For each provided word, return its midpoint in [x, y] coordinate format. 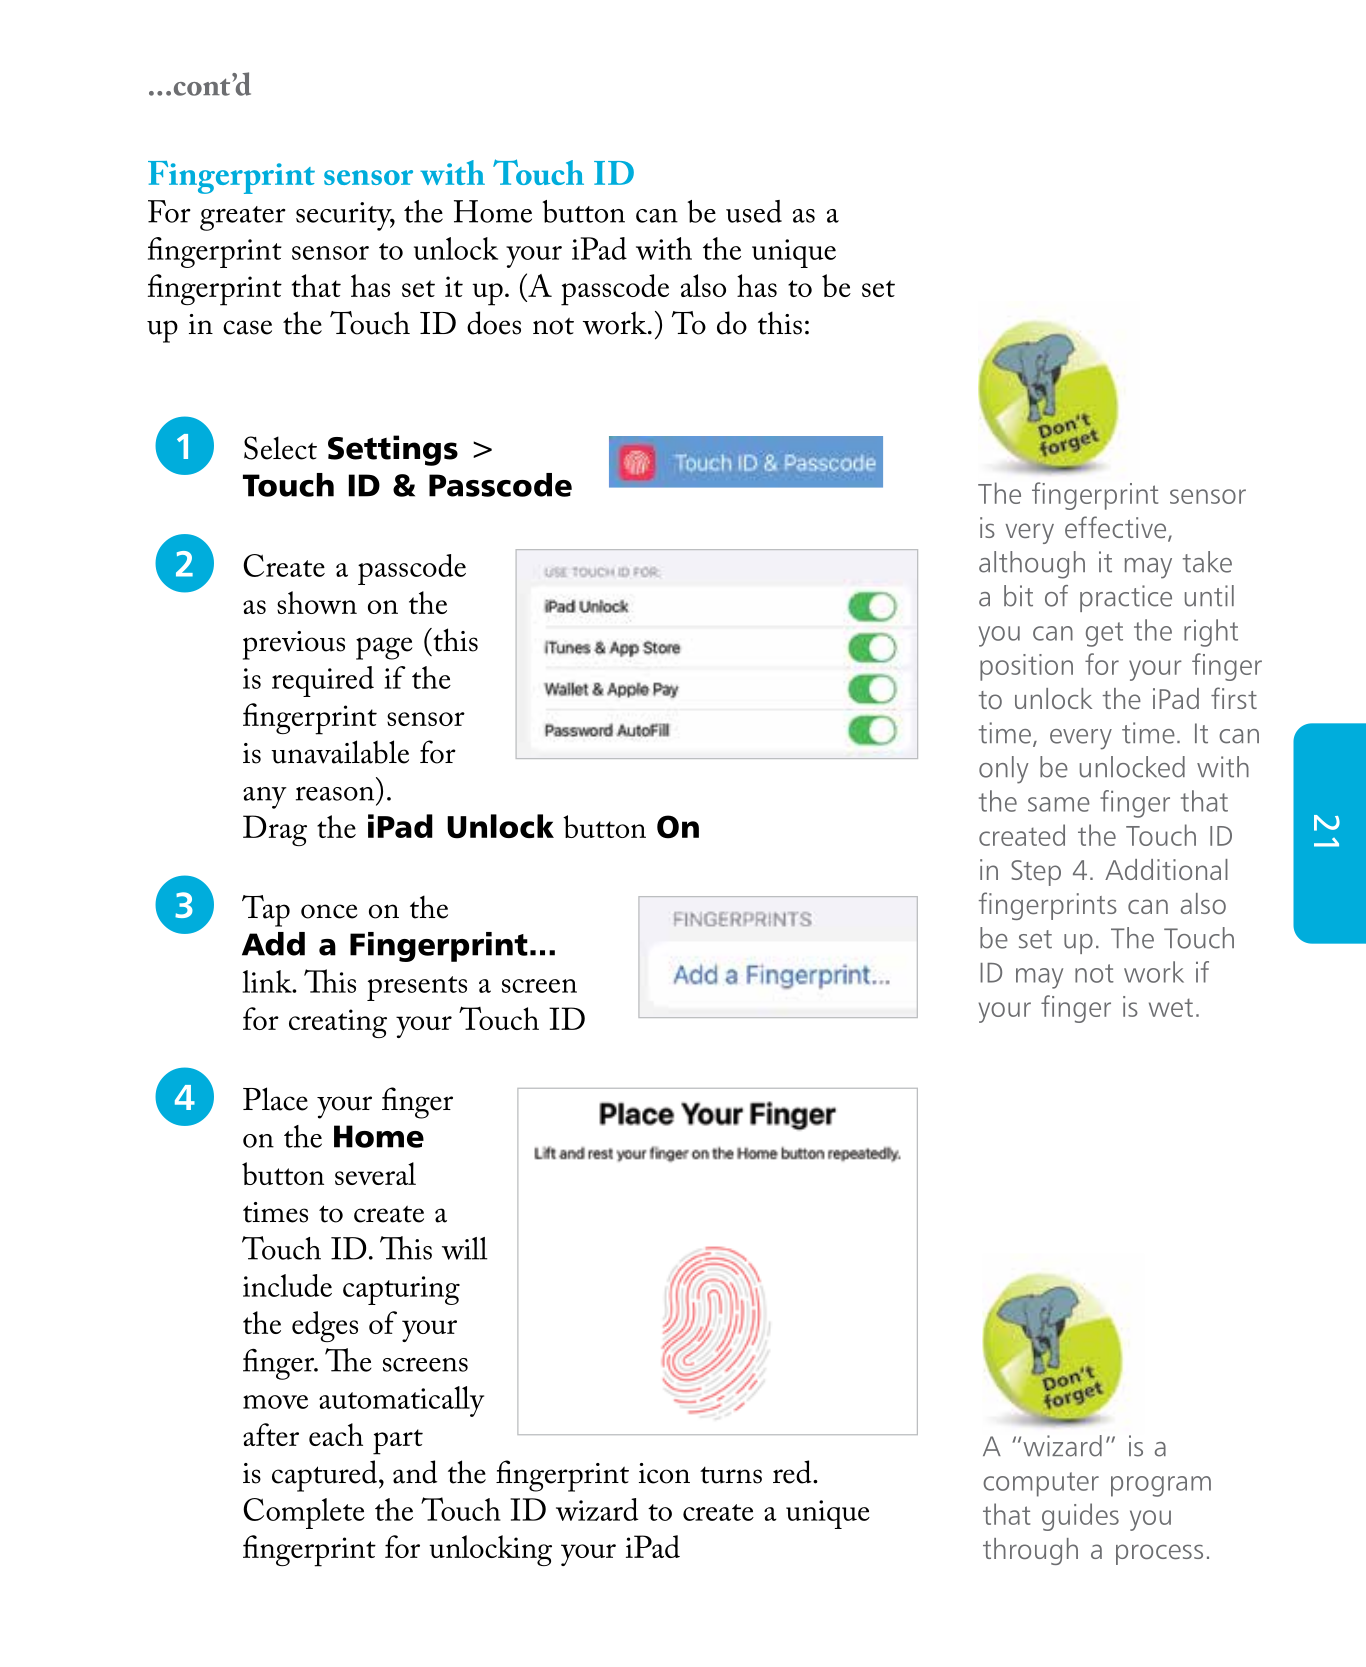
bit [1018, 596]
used [754, 211]
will [465, 1248]
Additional [1166, 869]
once [329, 911]
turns [731, 1475]
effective [1117, 528]
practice [1126, 598]
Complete [304, 1513]
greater [243, 218]
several [375, 1173]
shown [317, 602]
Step [1036, 873]
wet [1171, 1007]
